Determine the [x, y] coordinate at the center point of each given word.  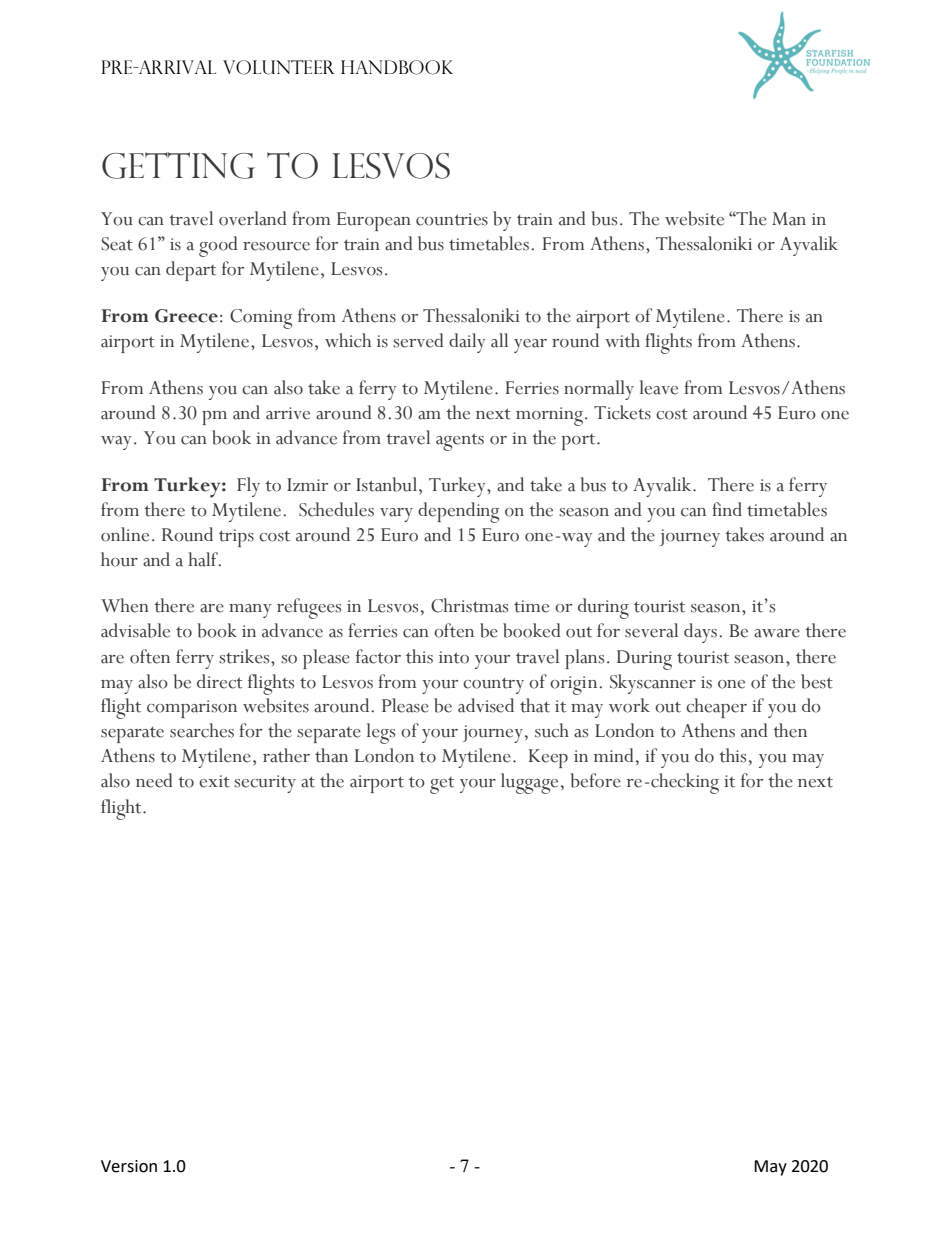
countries [452, 219]
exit [214, 781]
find [727, 509]
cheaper [716, 708]
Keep [548, 758]
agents [460, 442]
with [622, 340]
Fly [248, 487]
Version [129, 1166]
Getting [178, 165]
